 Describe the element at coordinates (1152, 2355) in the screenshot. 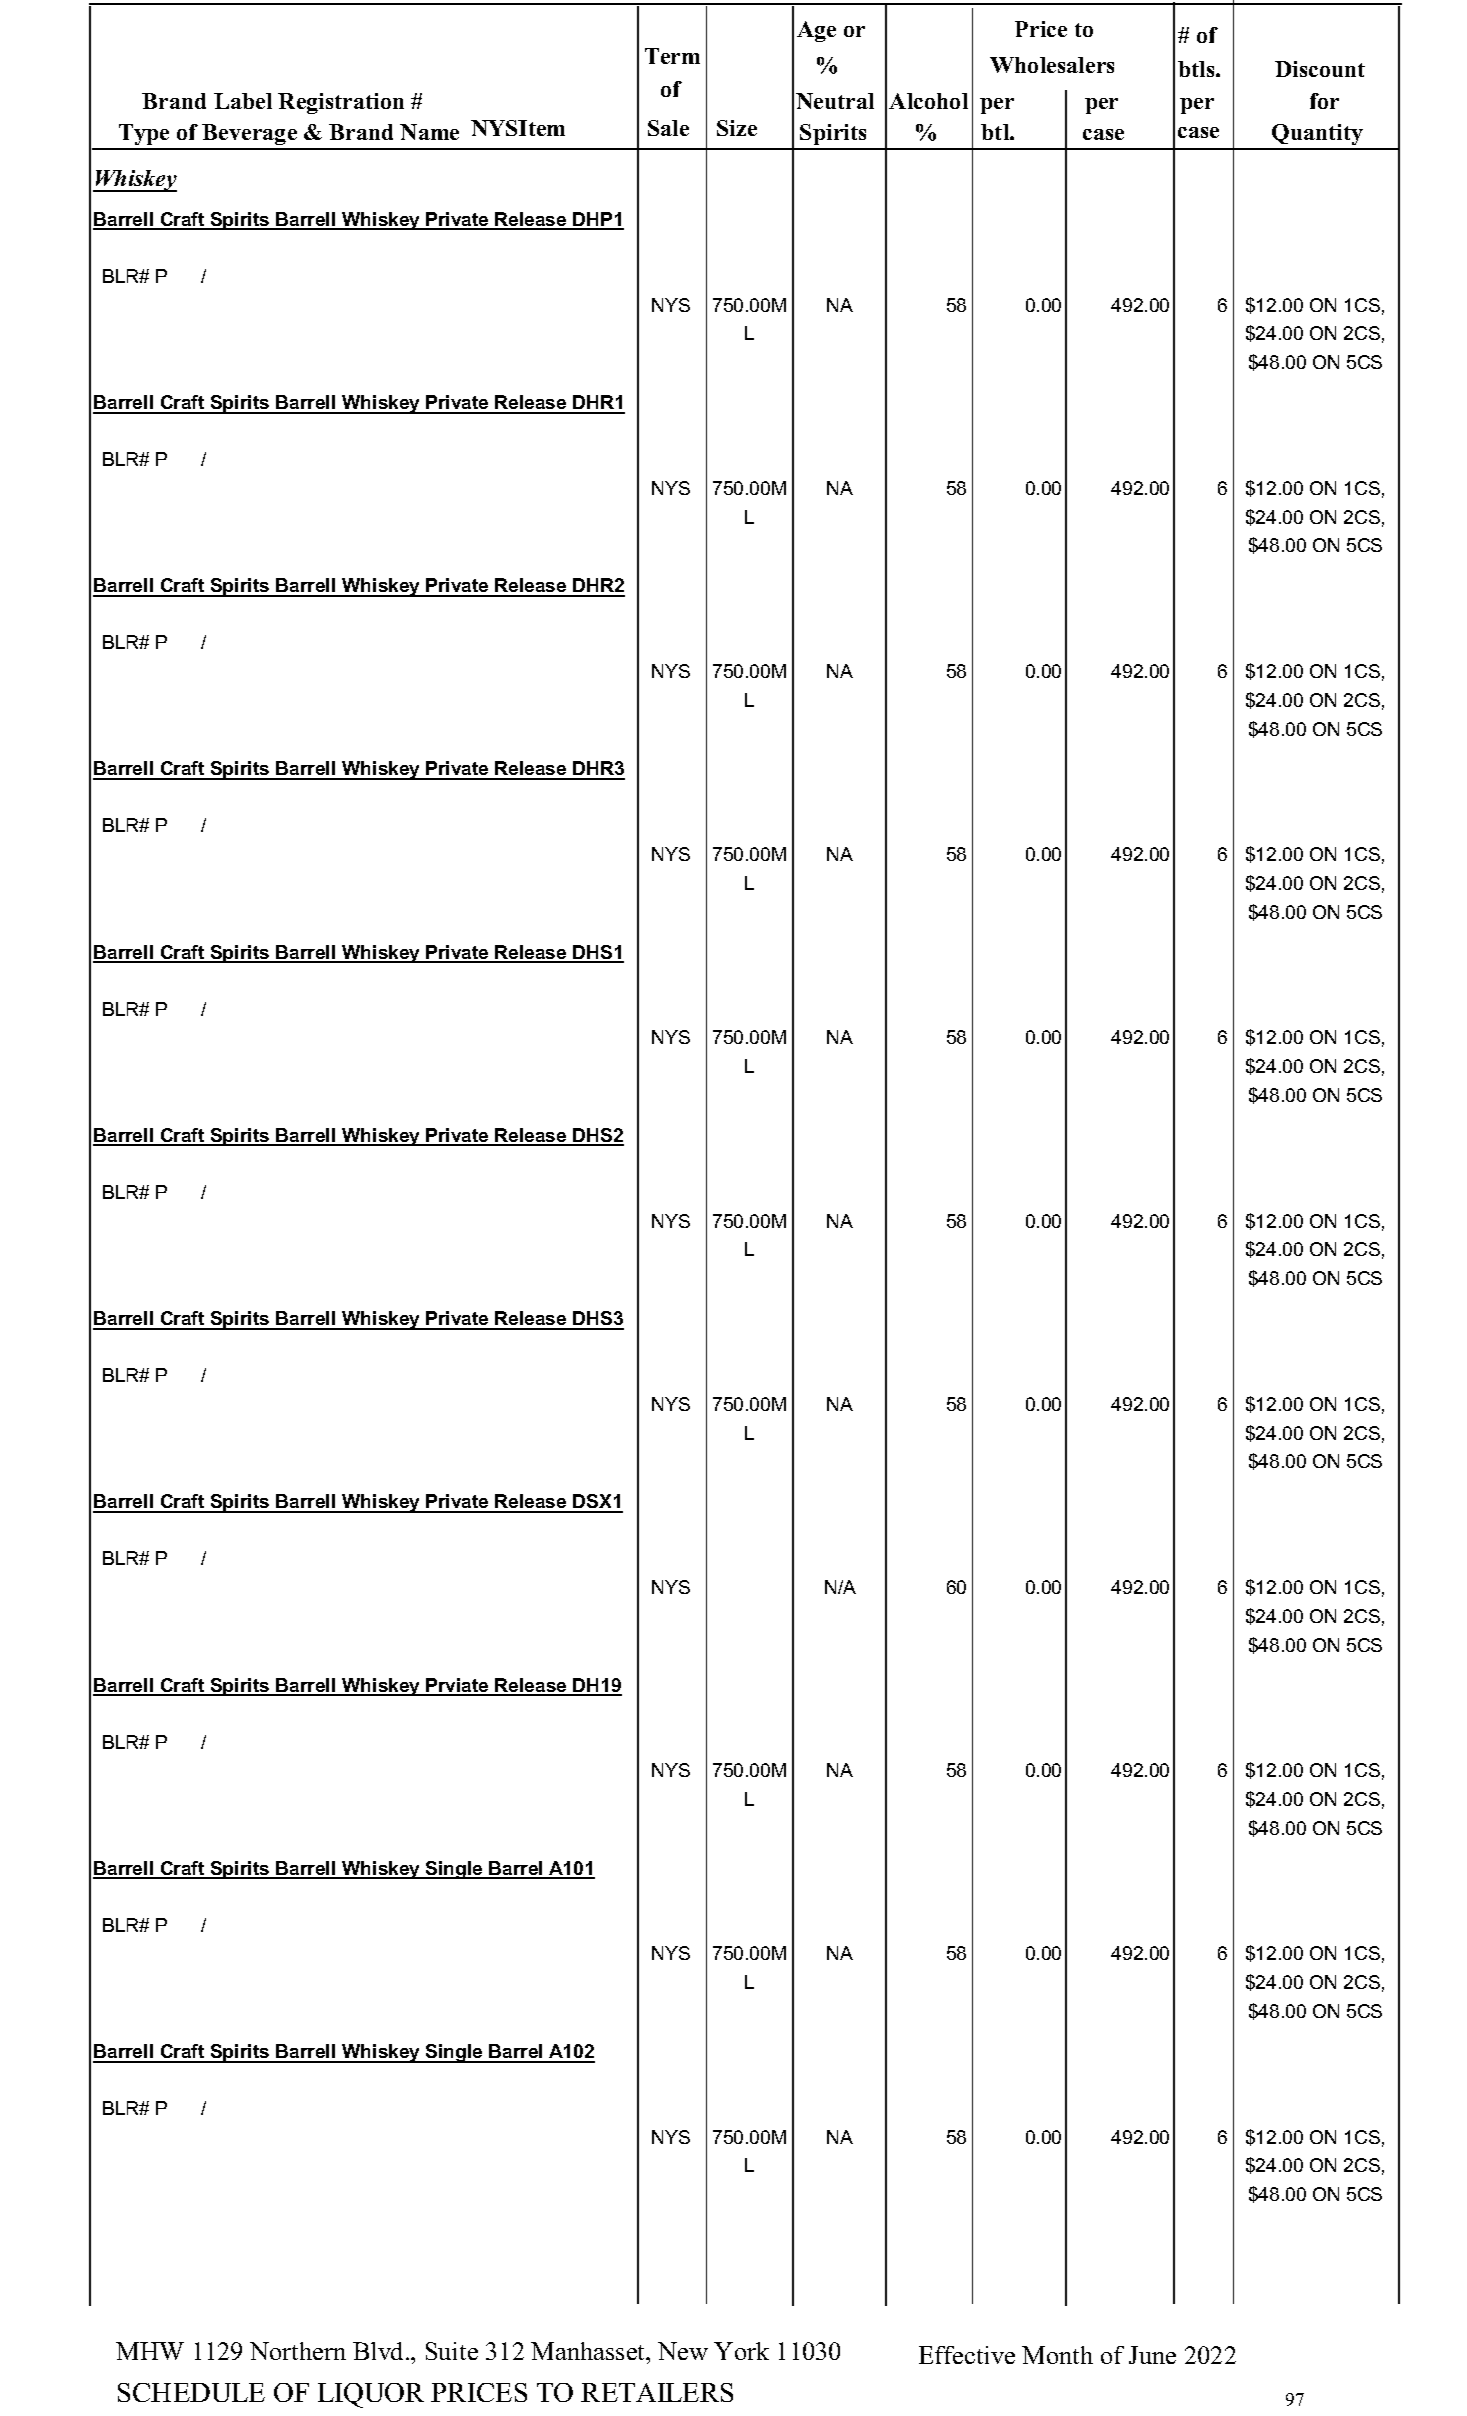

I see `June` at that location.
